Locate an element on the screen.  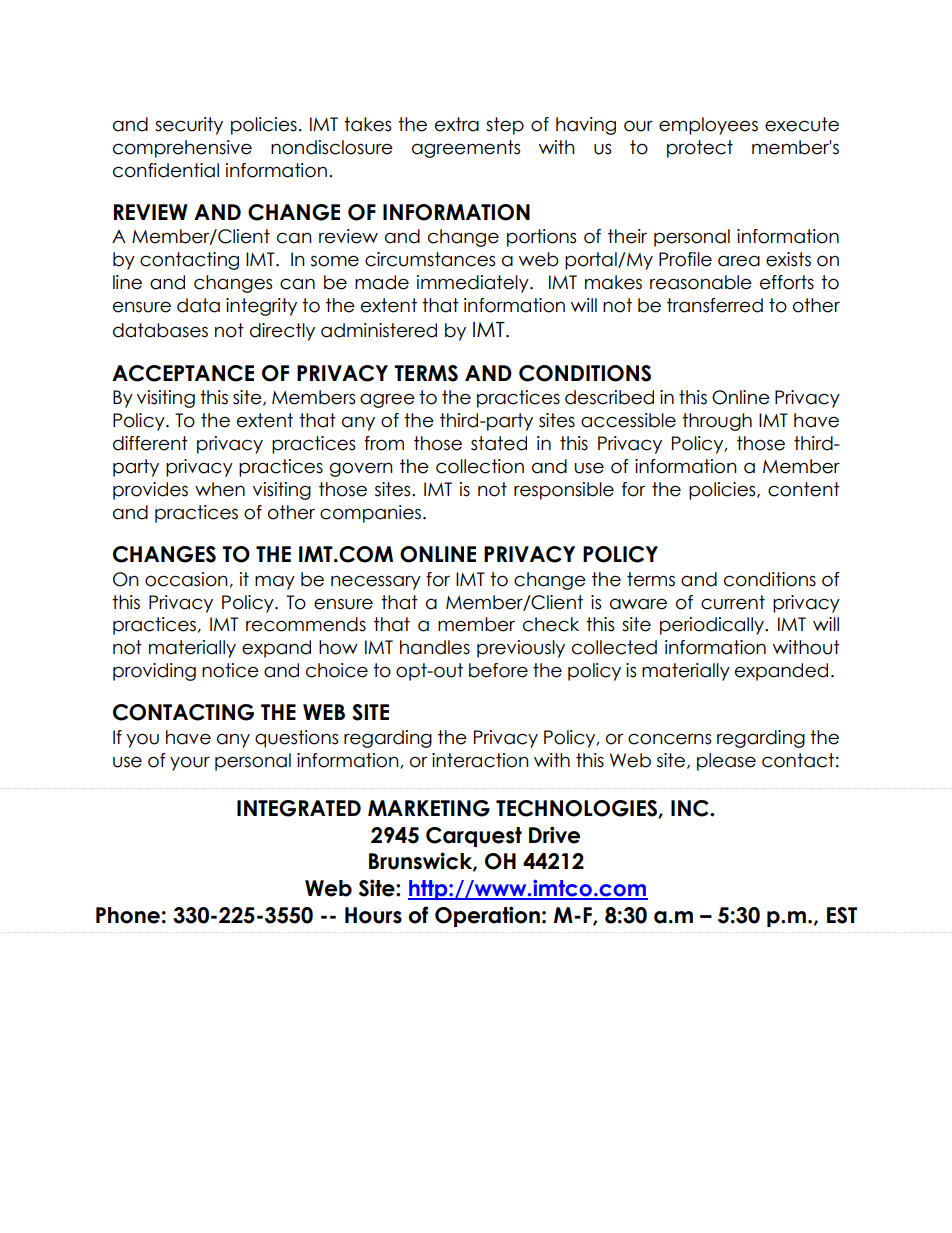
immediately is located at coordinates (474, 284).
